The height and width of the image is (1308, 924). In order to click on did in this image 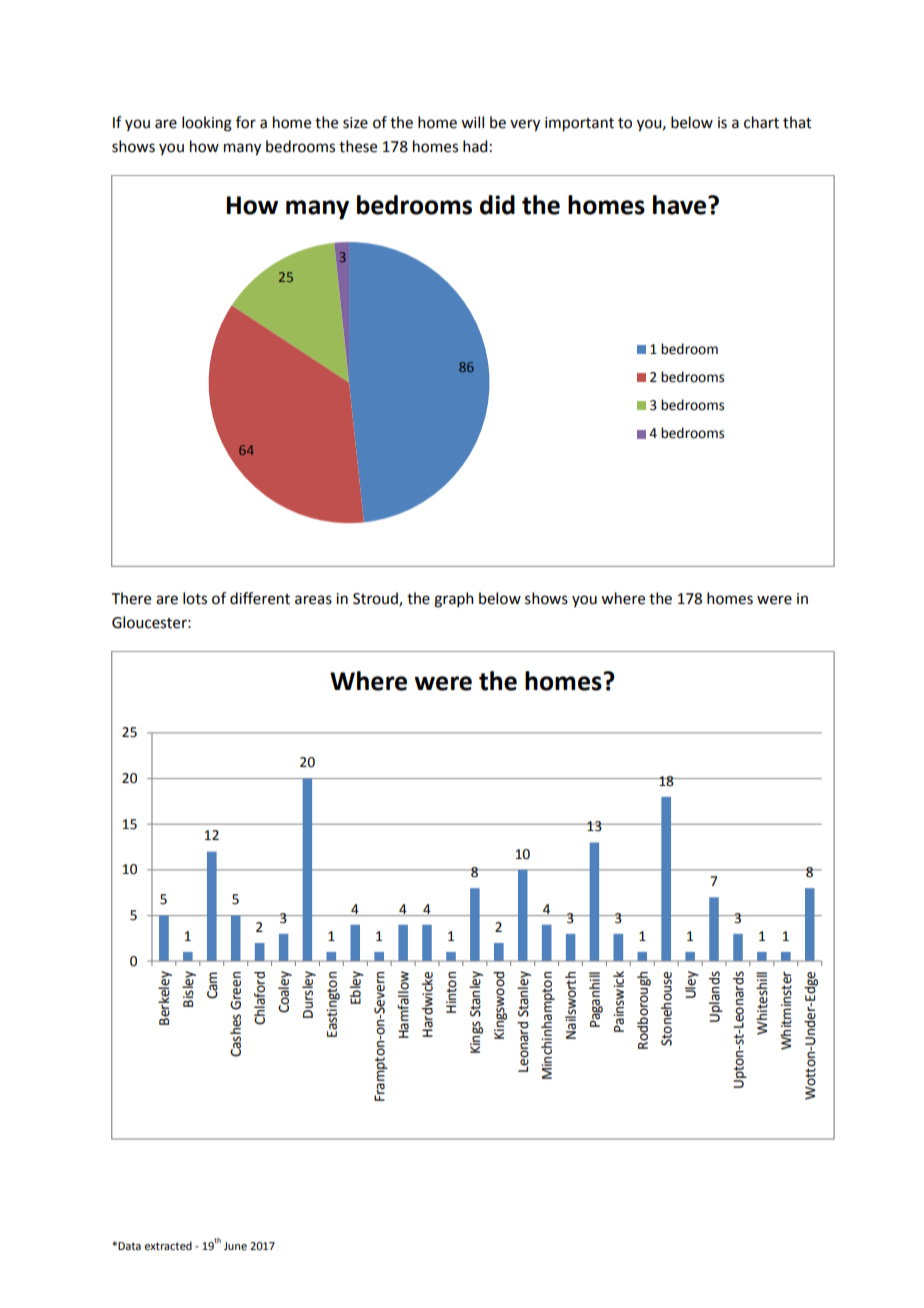, I will do `click(497, 205)`.
